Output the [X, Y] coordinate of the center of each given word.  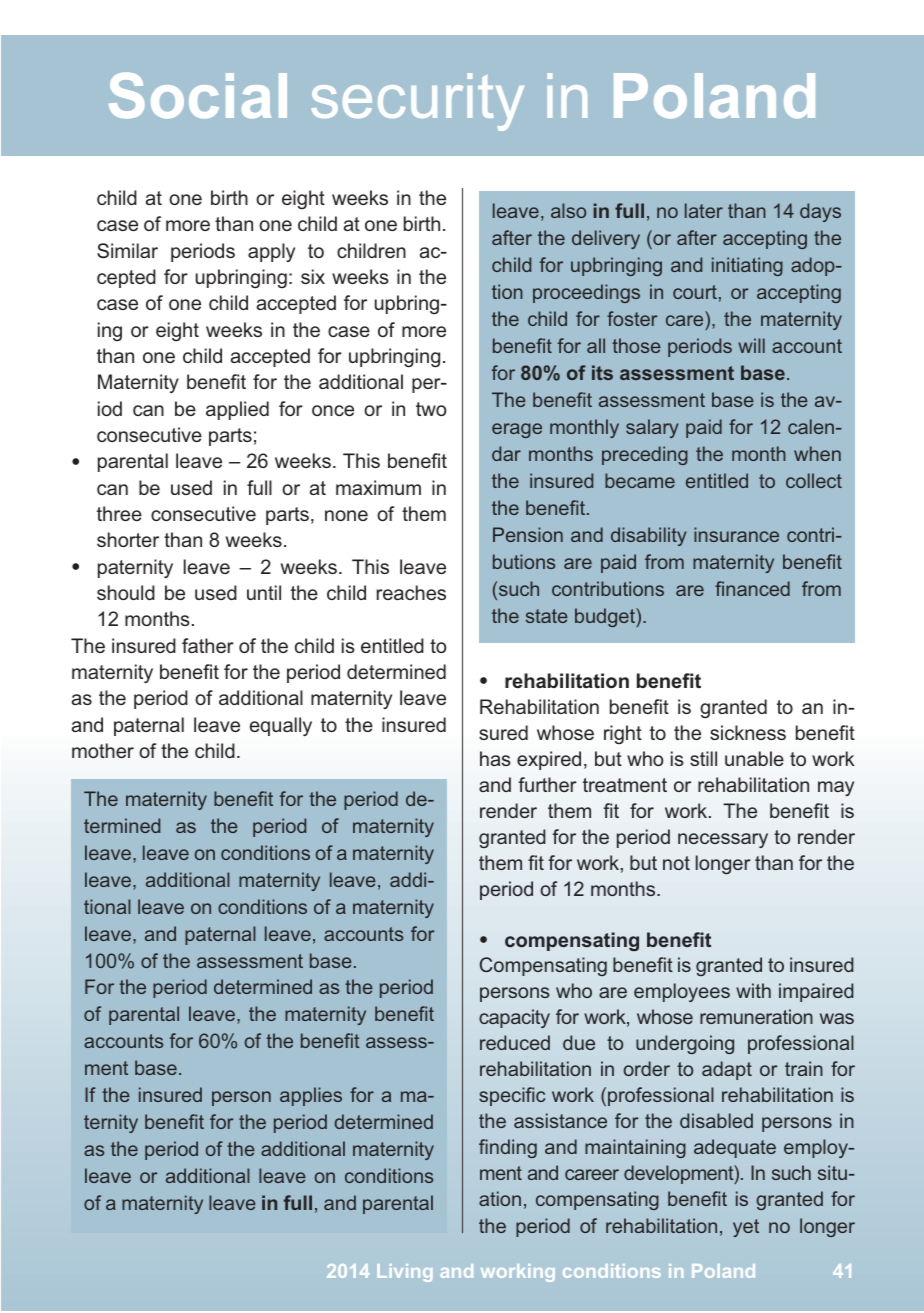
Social [198, 95]
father [208, 645]
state [547, 616]
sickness [748, 732]
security [417, 102]
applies [311, 1096]
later [704, 210]
